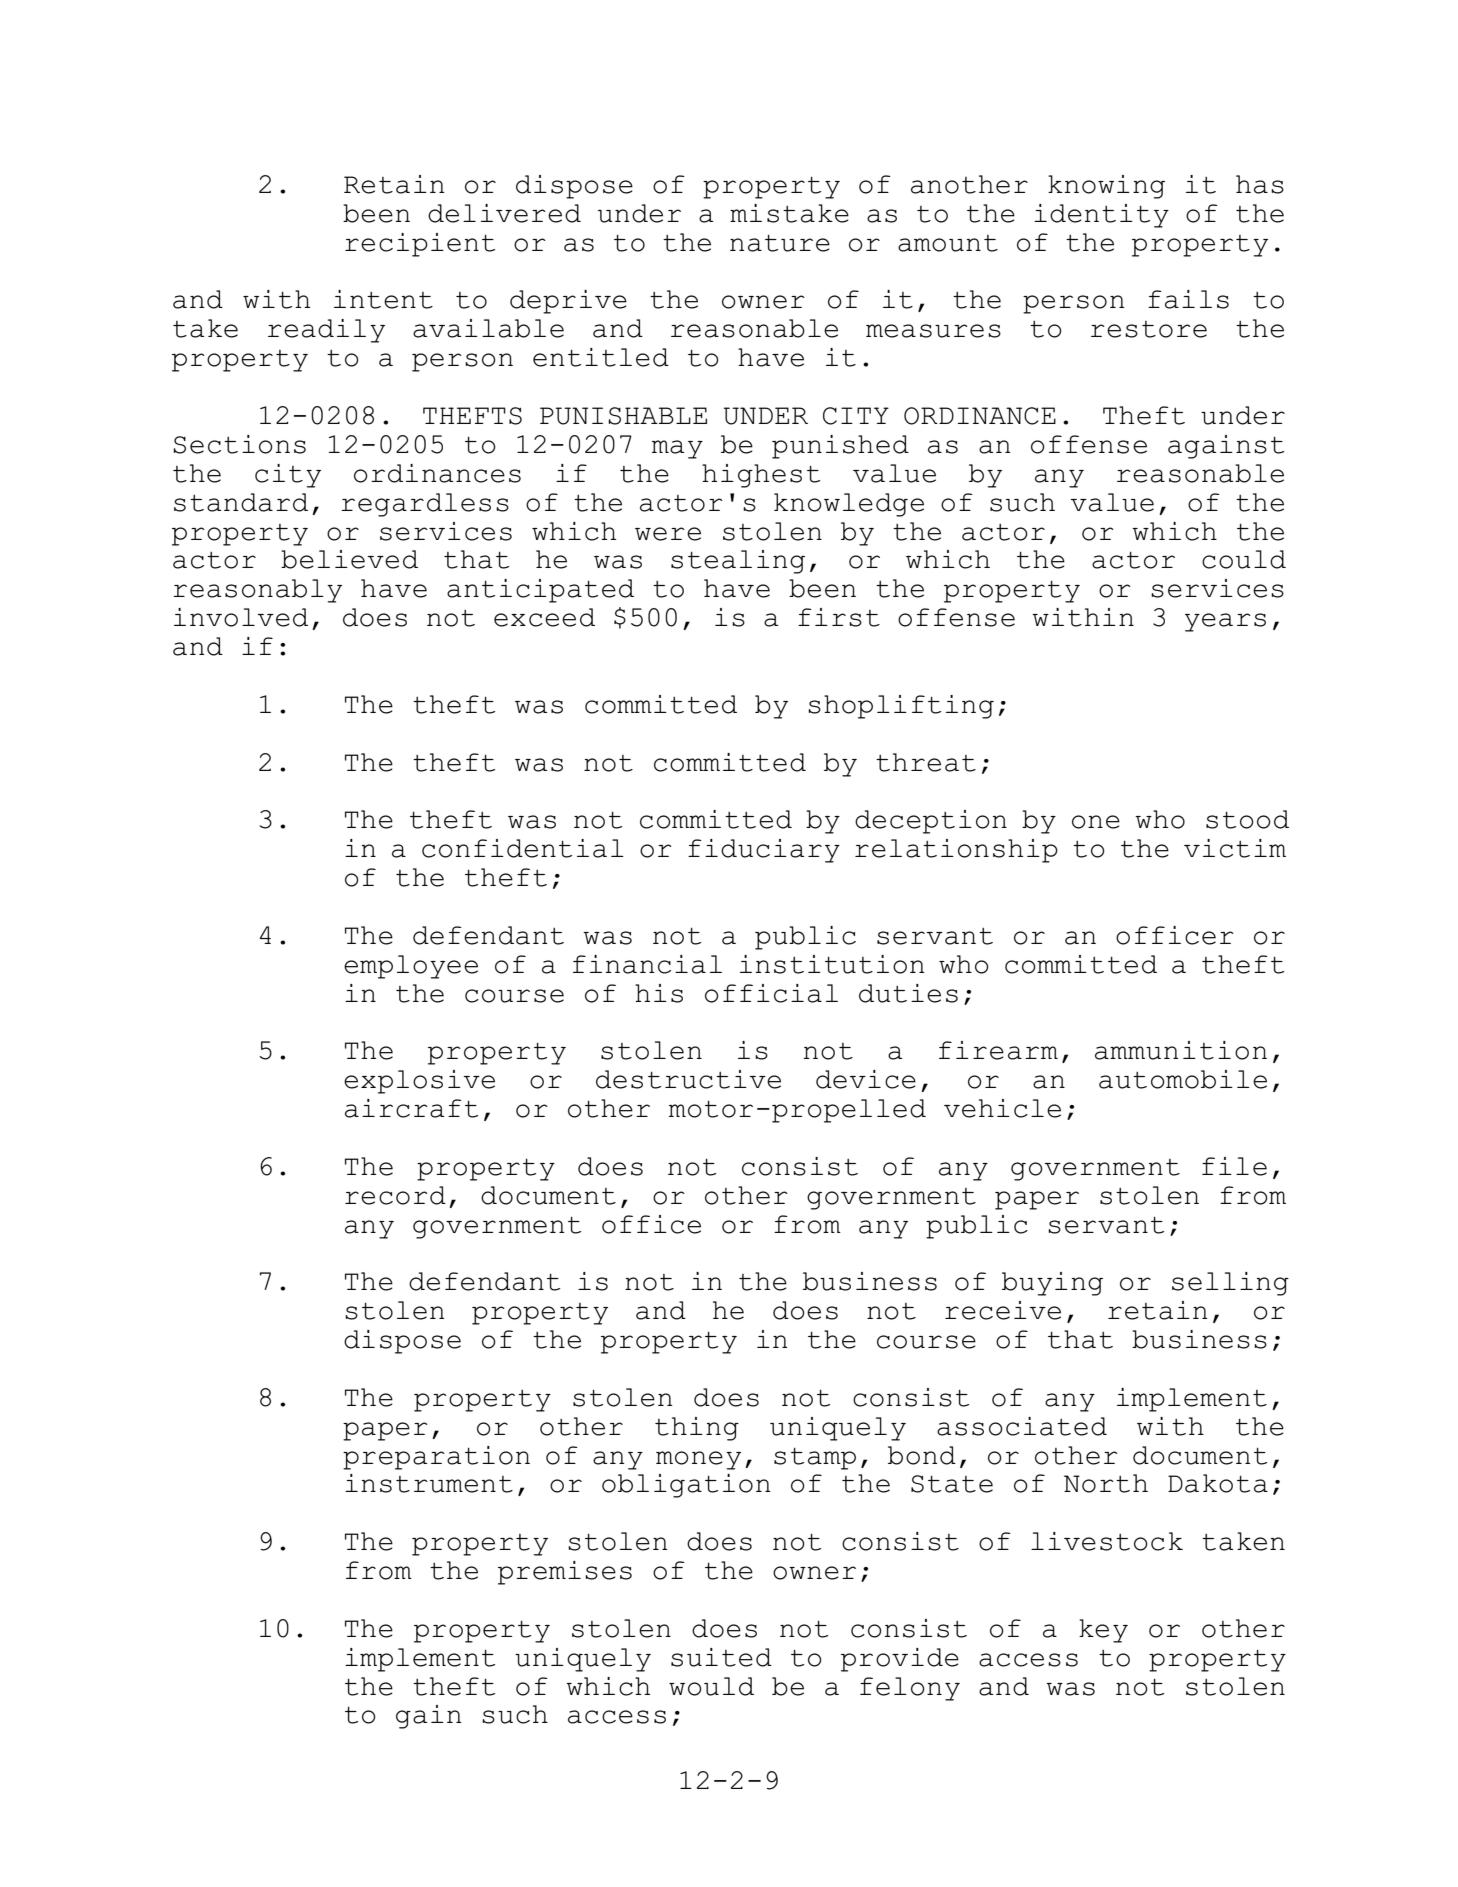 This screenshot has height=1887, width=1458. I want to click on highest, so click(761, 476).
